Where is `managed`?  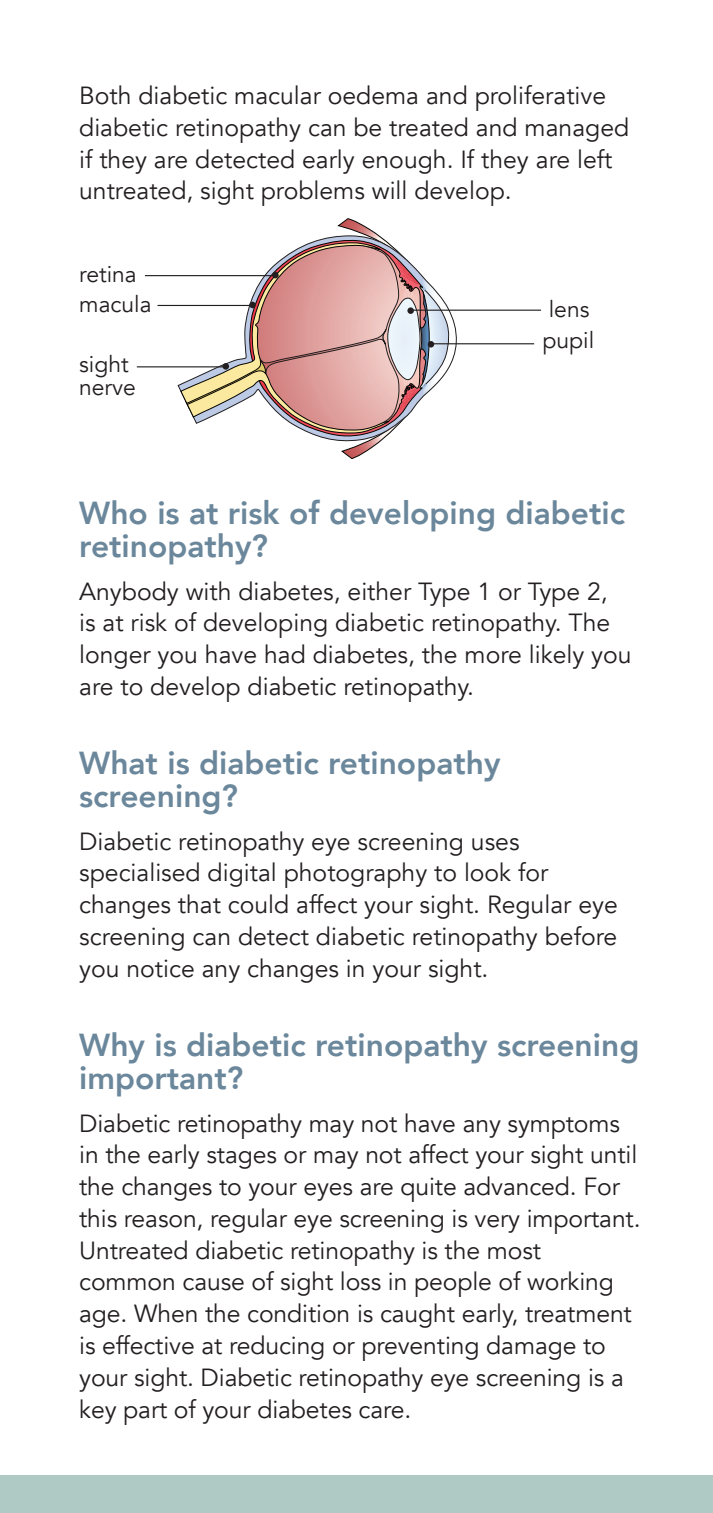
managed is located at coordinates (577, 129).
